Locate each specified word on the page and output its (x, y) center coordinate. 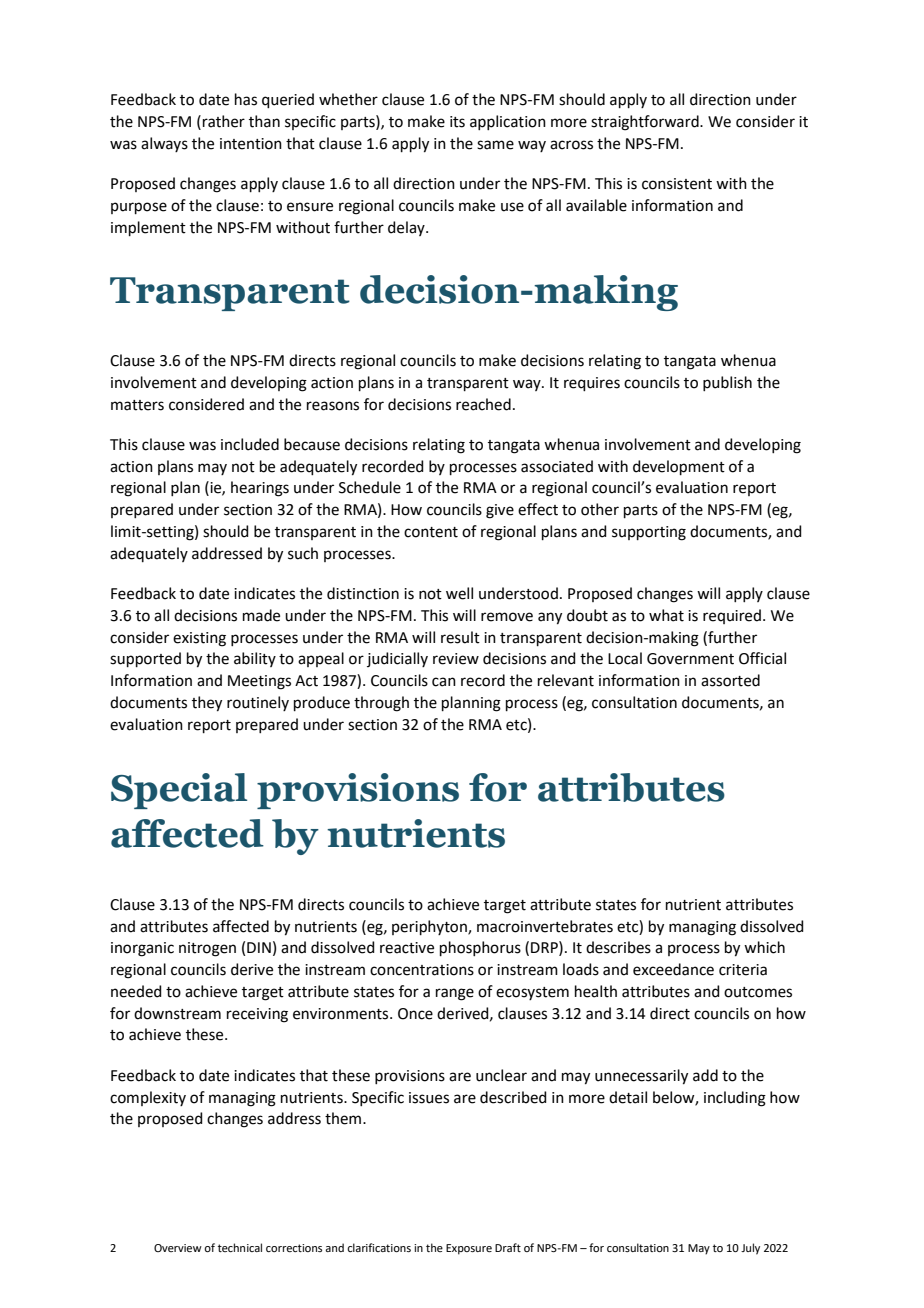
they (207, 704)
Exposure (469, 1249)
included (250, 444)
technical (240, 1247)
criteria (743, 970)
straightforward (646, 123)
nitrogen (207, 949)
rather (224, 121)
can (444, 682)
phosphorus (480, 948)
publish (727, 383)
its (457, 122)
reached (483, 404)
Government (690, 659)
